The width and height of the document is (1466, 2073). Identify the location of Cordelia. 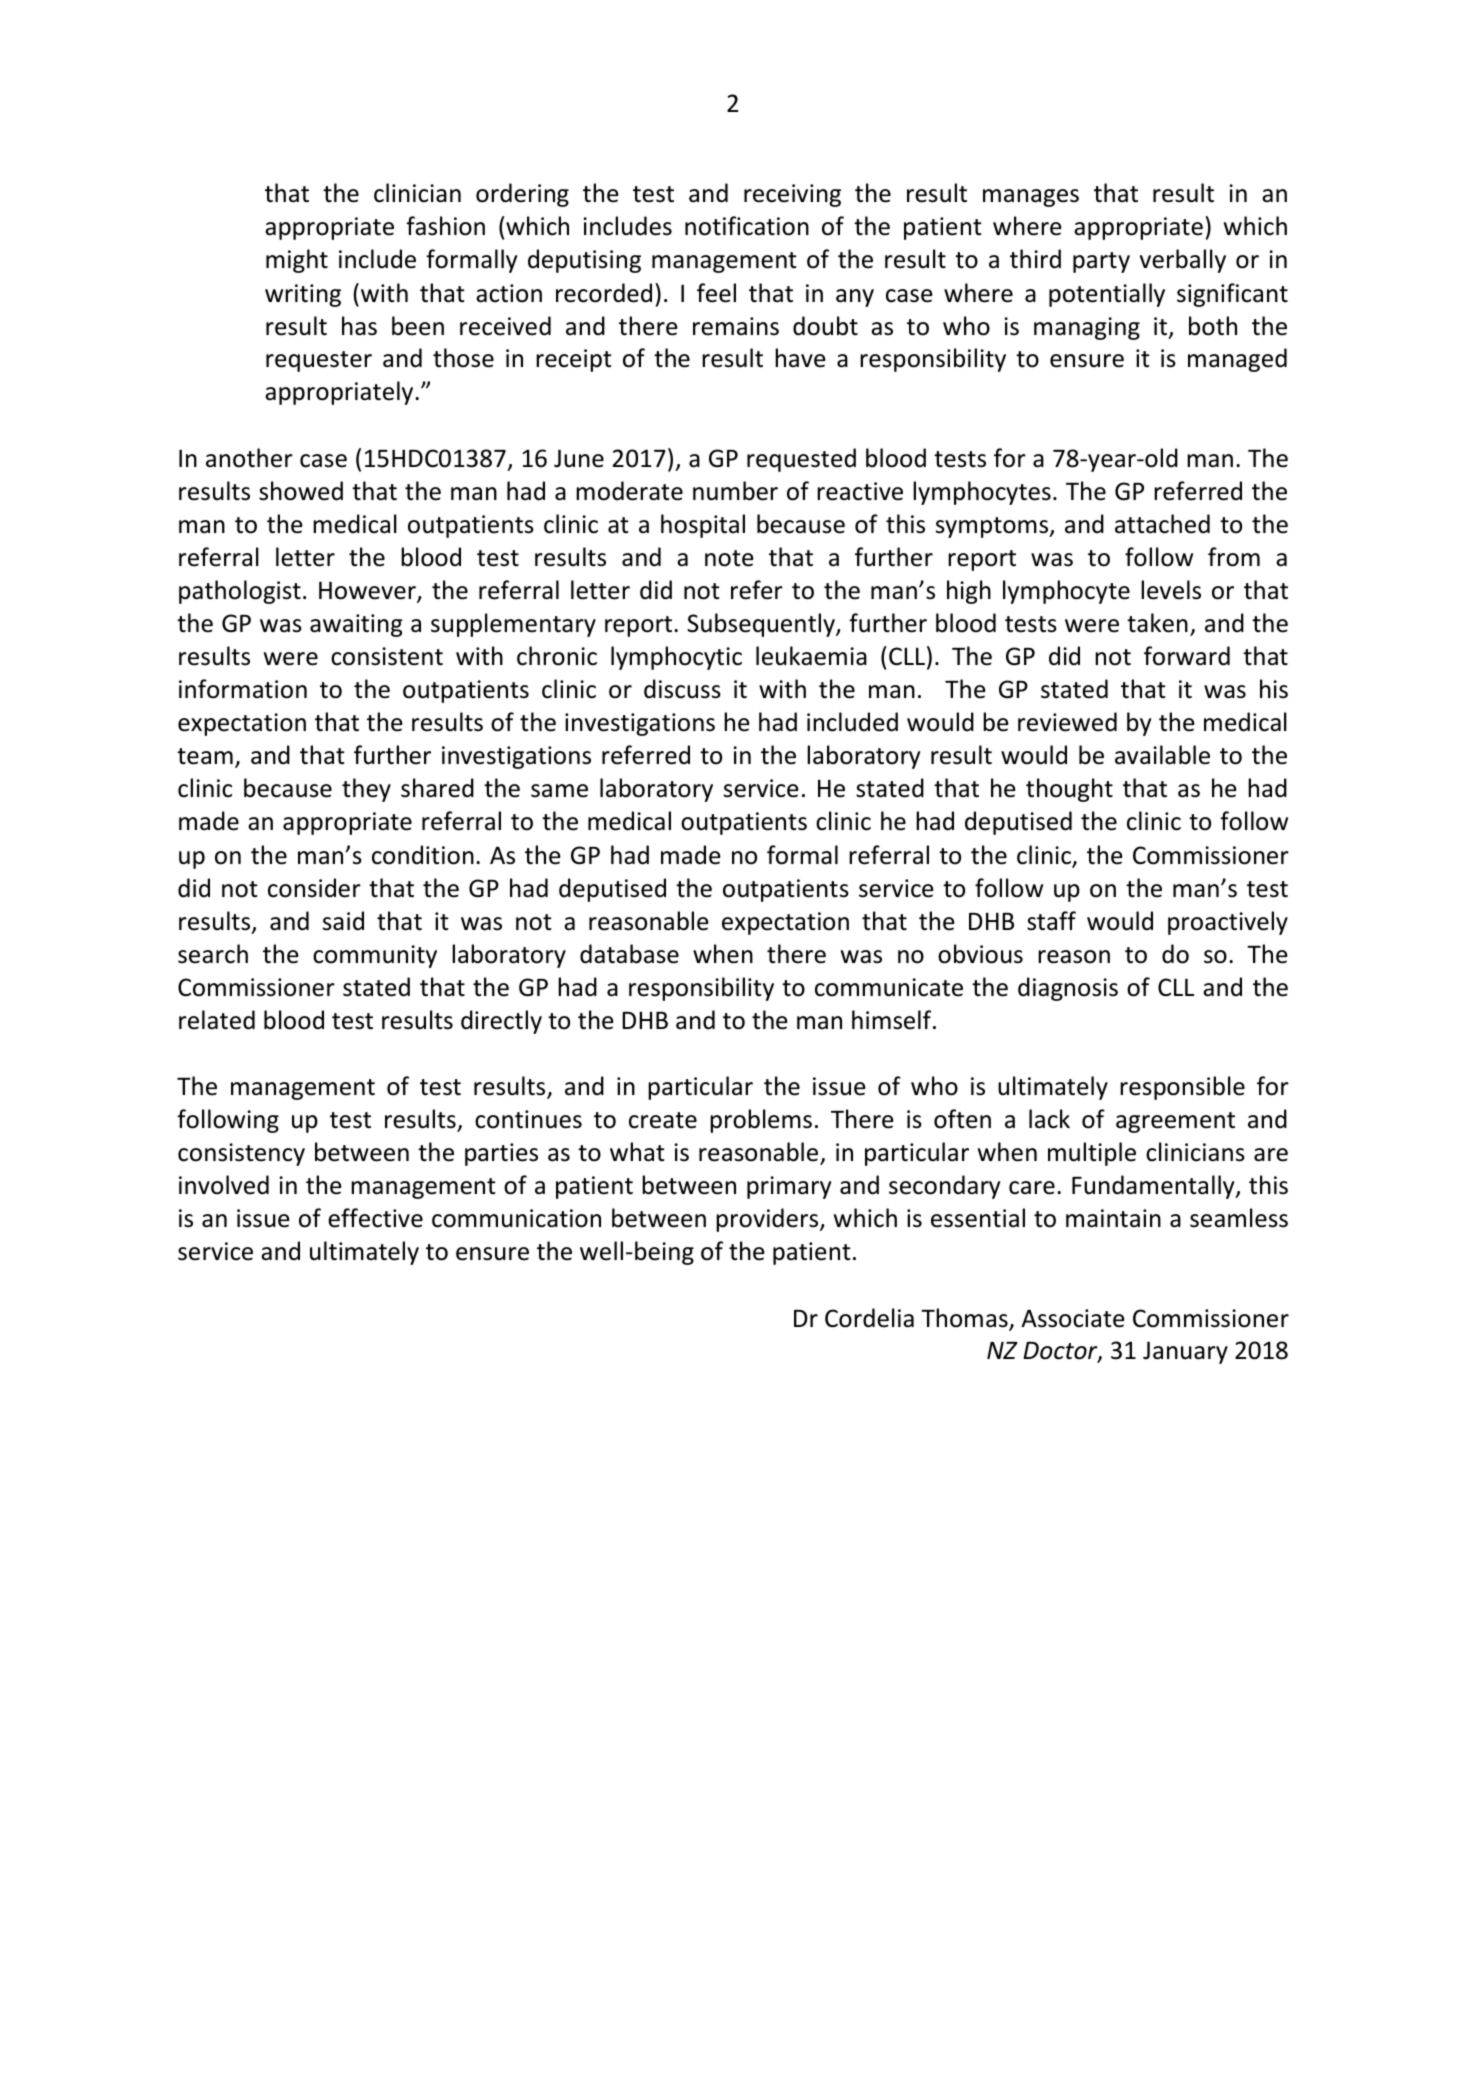
(869, 1318).
